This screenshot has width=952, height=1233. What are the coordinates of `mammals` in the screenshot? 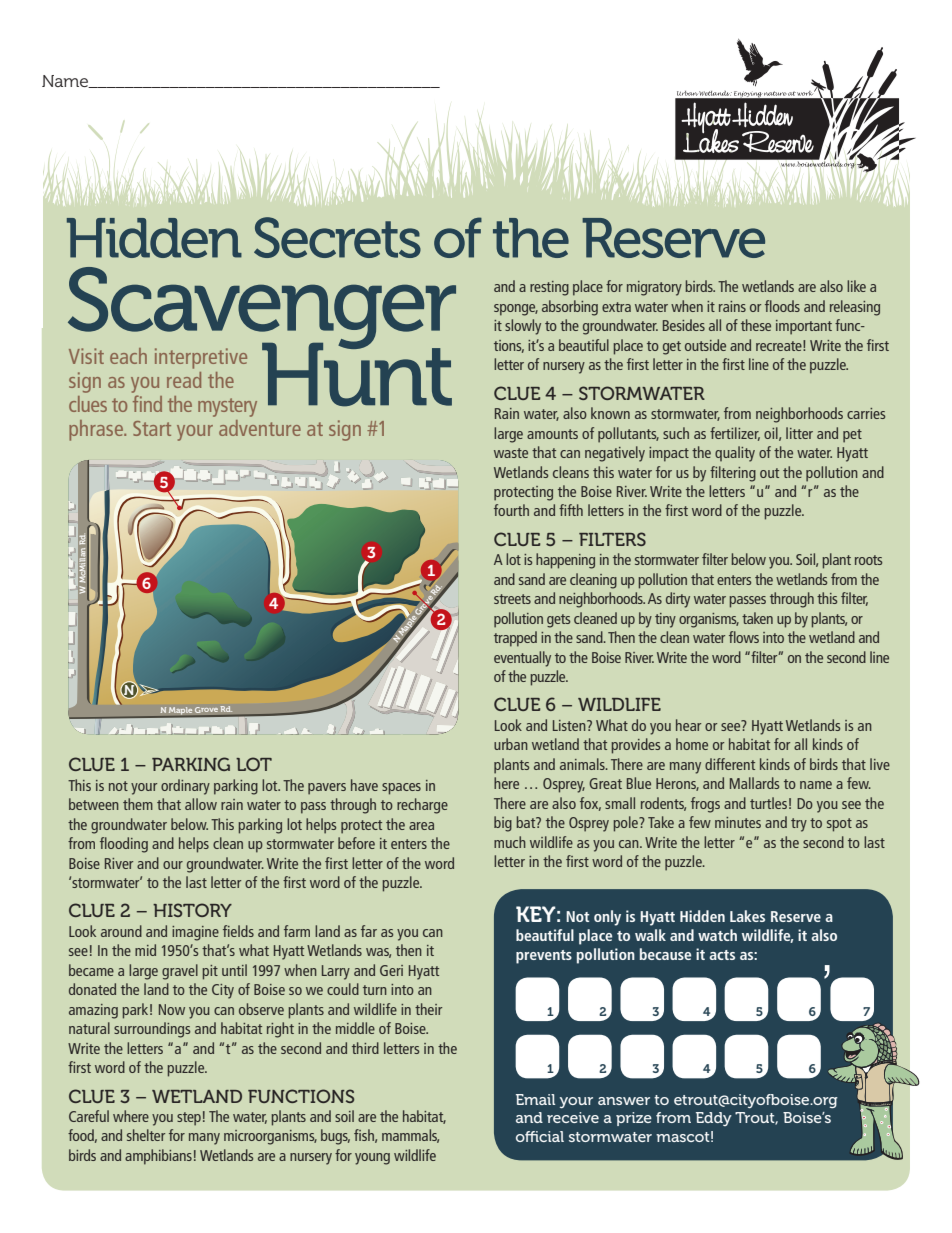 It's located at (410, 1136).
